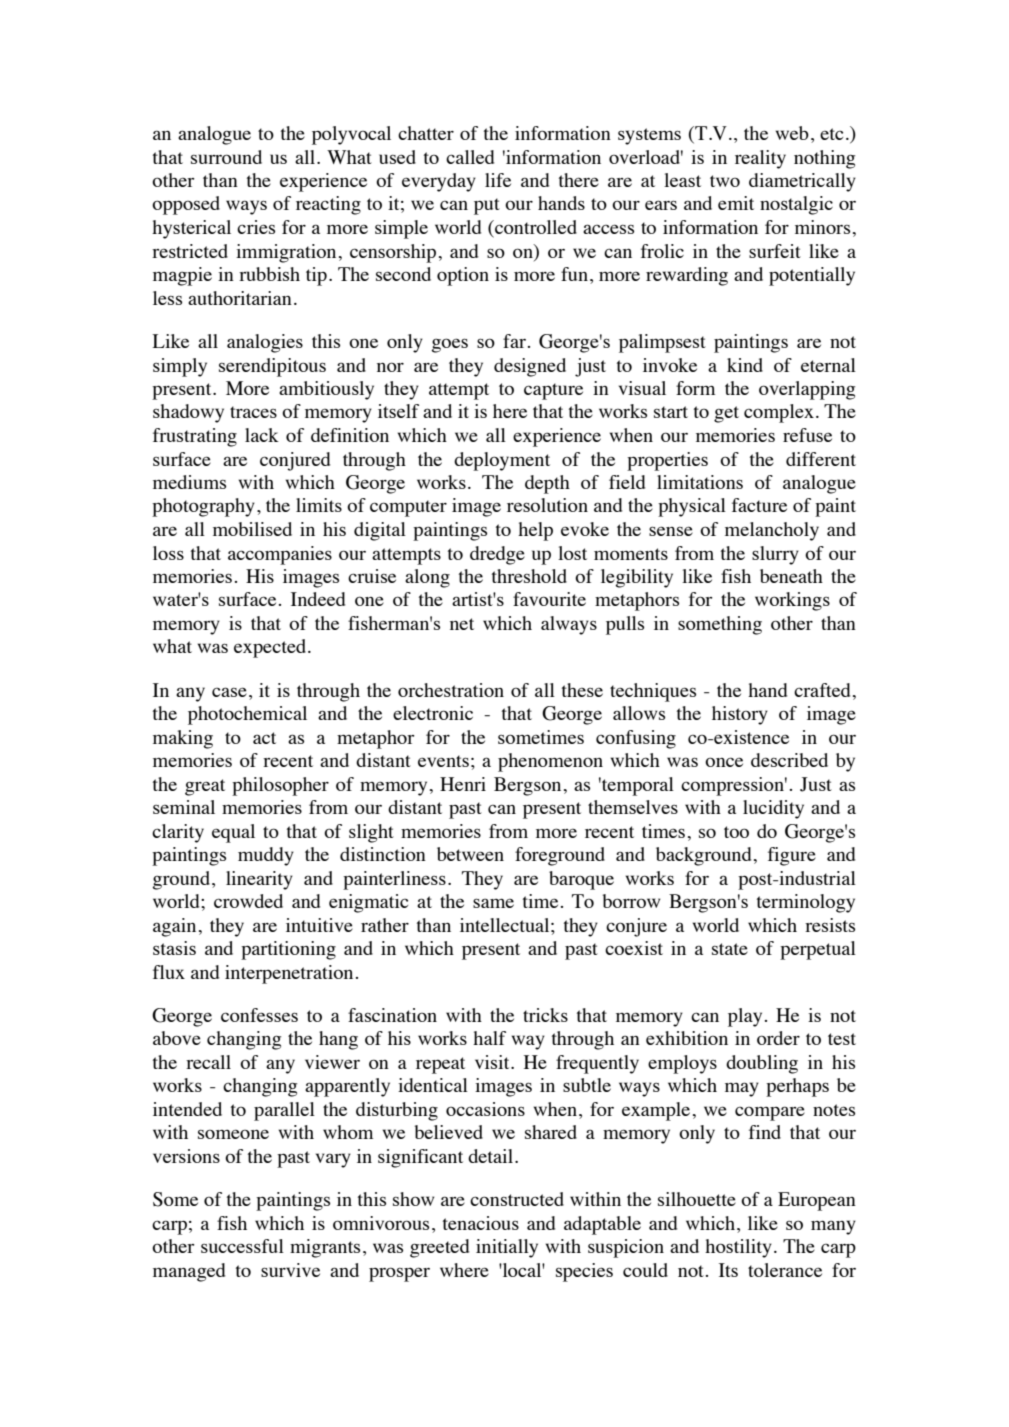 The height and width of the document is (1427, 1009). What do you see at coordinates (760, 159) in the document?
I see `reality` at bounding box center [760, 159].
